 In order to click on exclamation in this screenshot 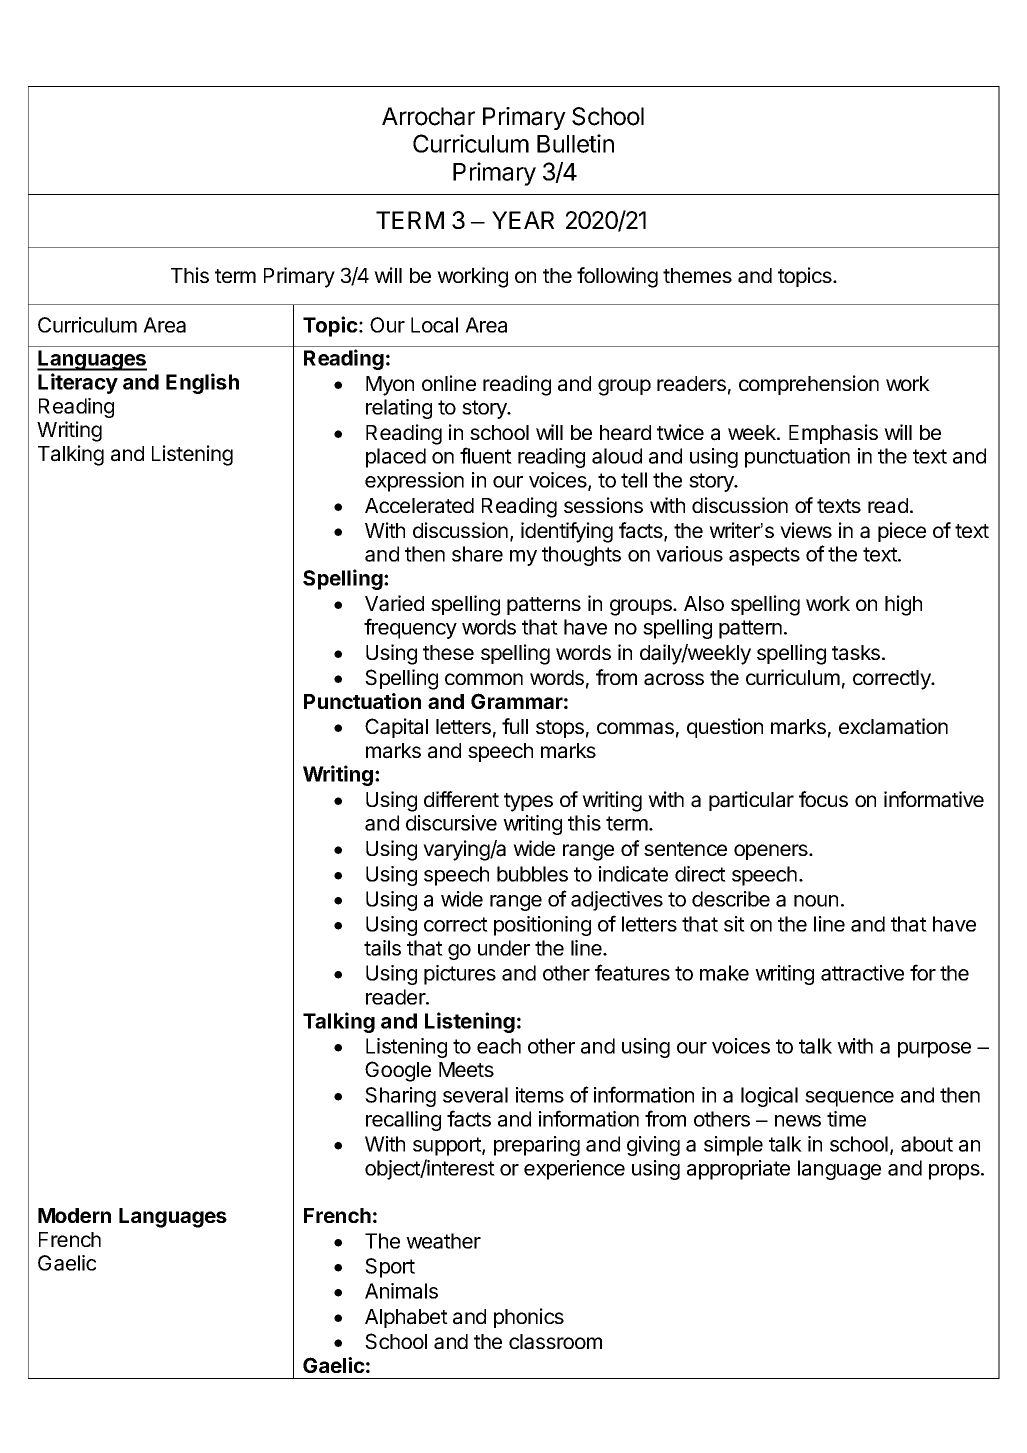, I will do `click(893, 726)`.
